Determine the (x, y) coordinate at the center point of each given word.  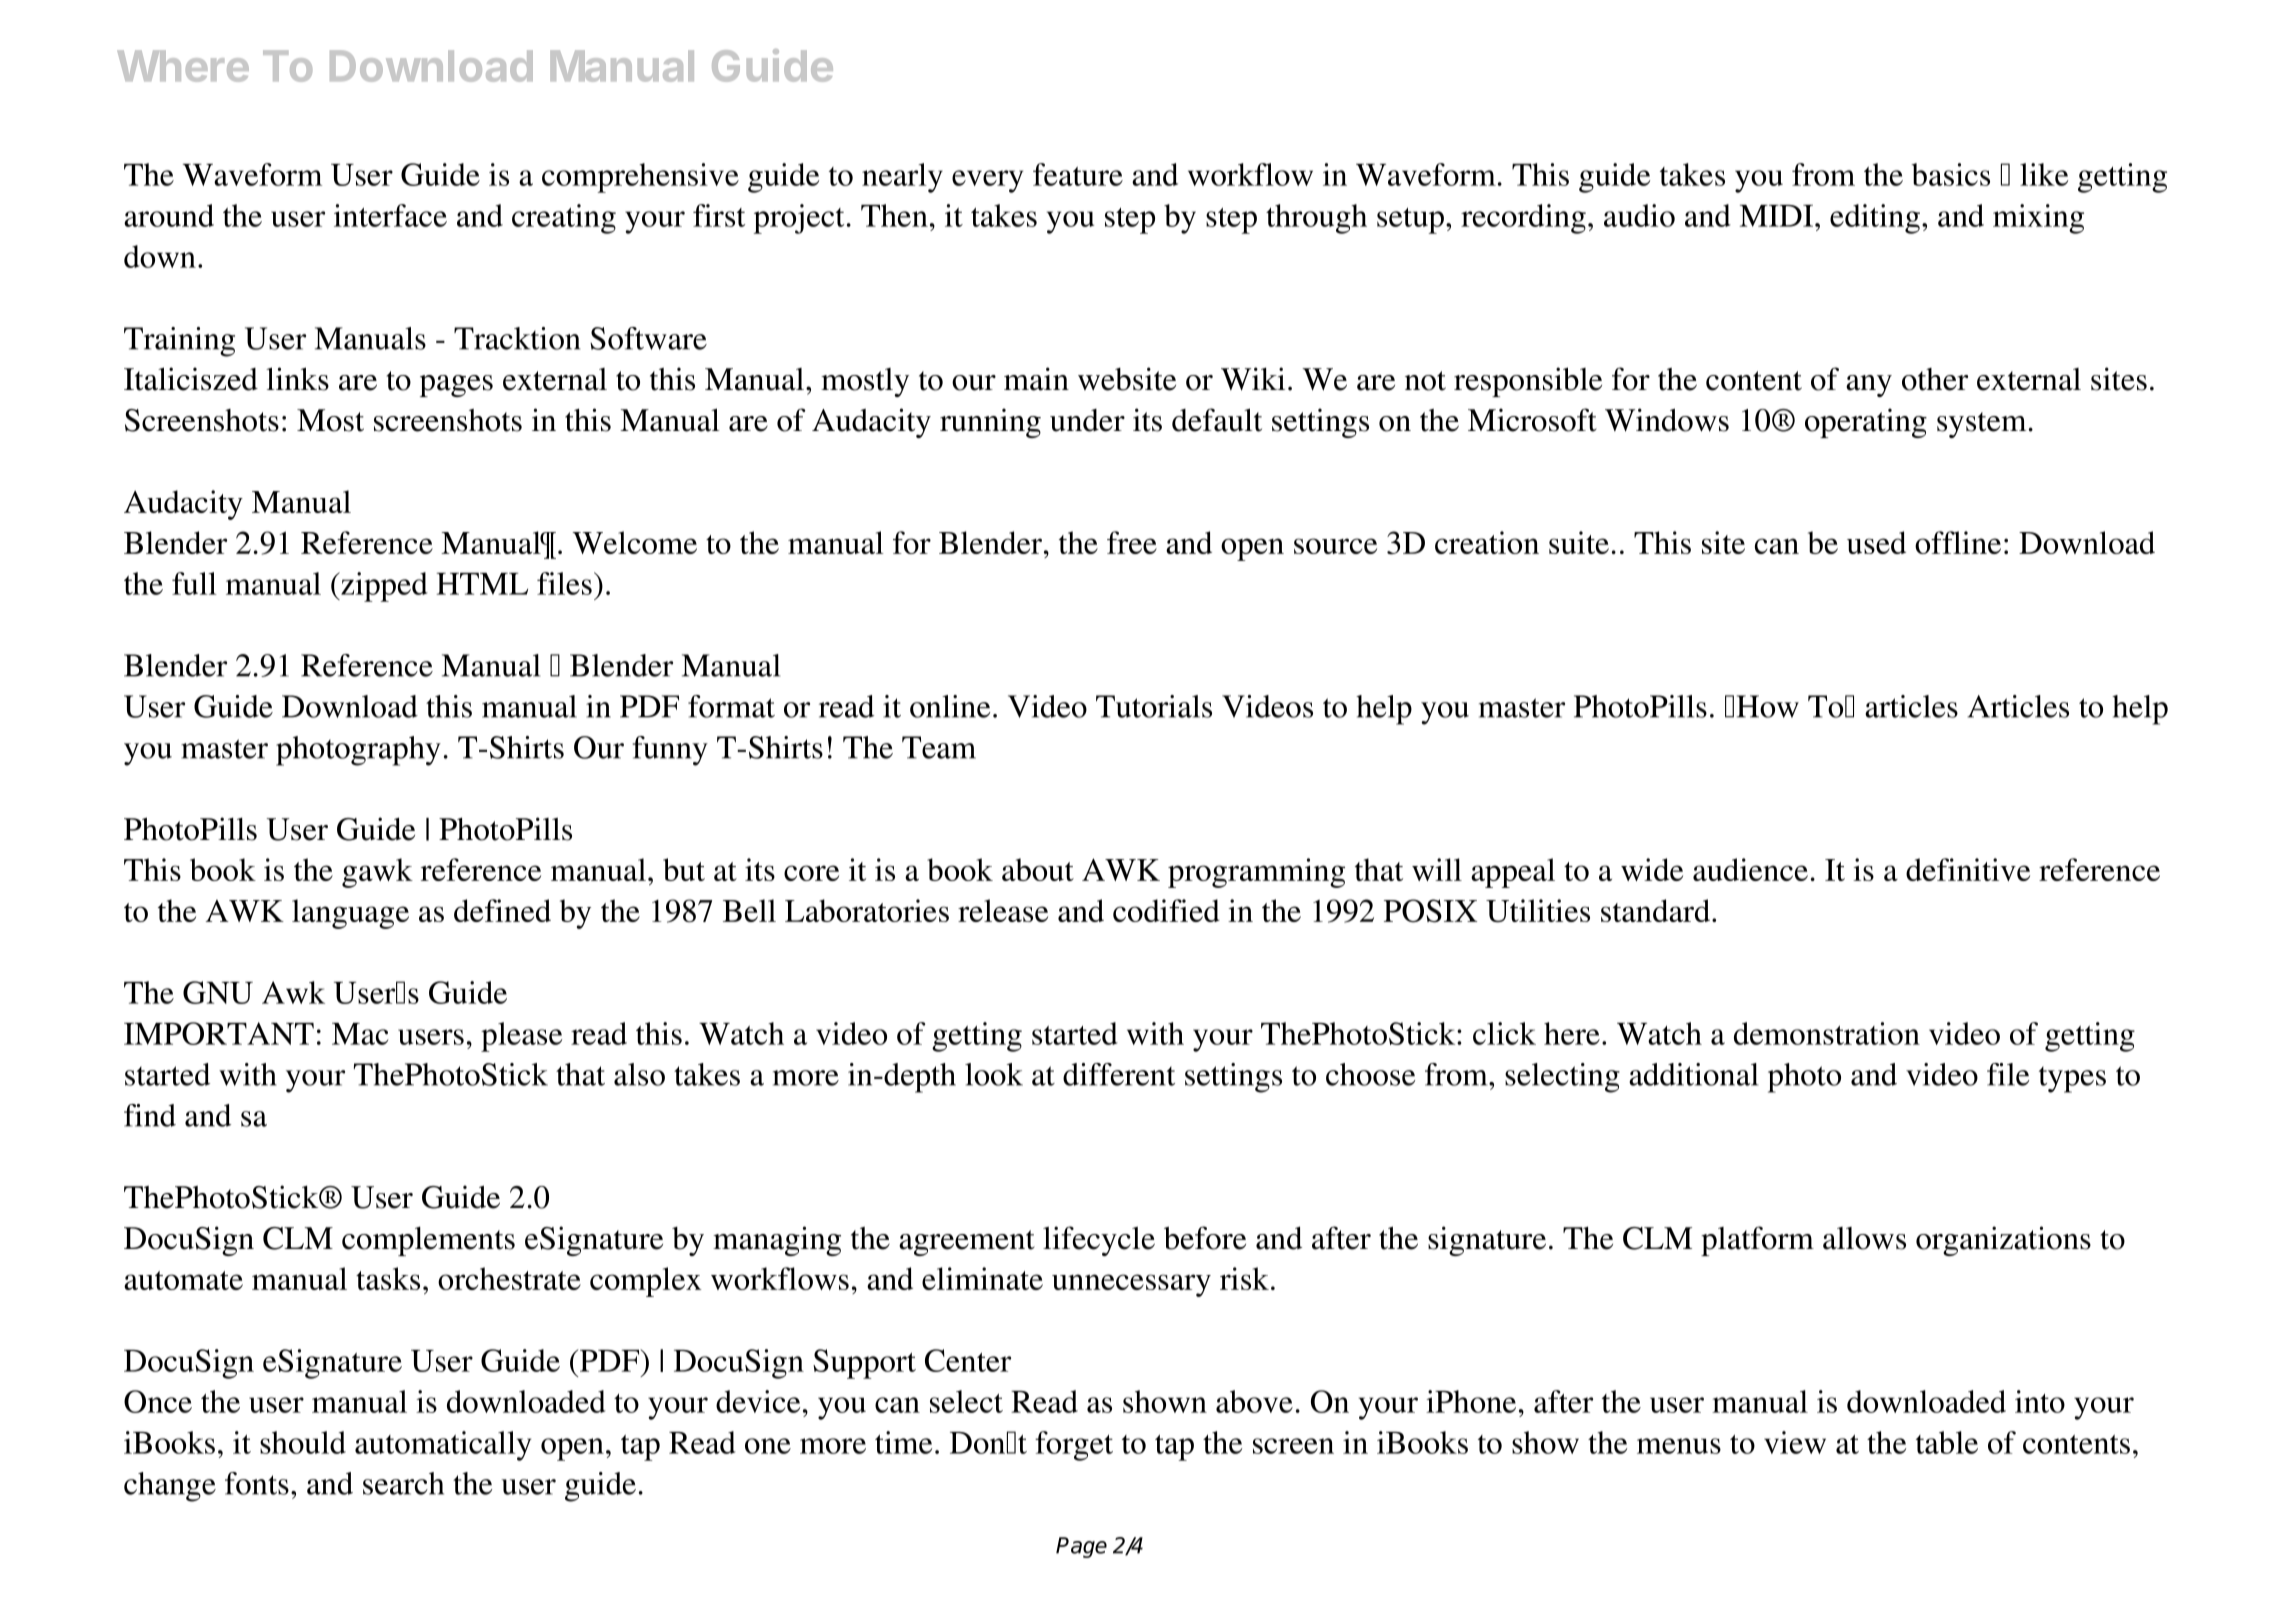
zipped (383, 587)
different (1119, 1074)
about (1038, 869)
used (1876, 542)
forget (1074, 1446)
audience (1750, 869)
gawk (377, 873)
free (1132, 542)
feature (1078, 174)
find (150, 1115)
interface (390, 215)
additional (1693, 1074)
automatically (443, 1446)
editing (1875, 219)
